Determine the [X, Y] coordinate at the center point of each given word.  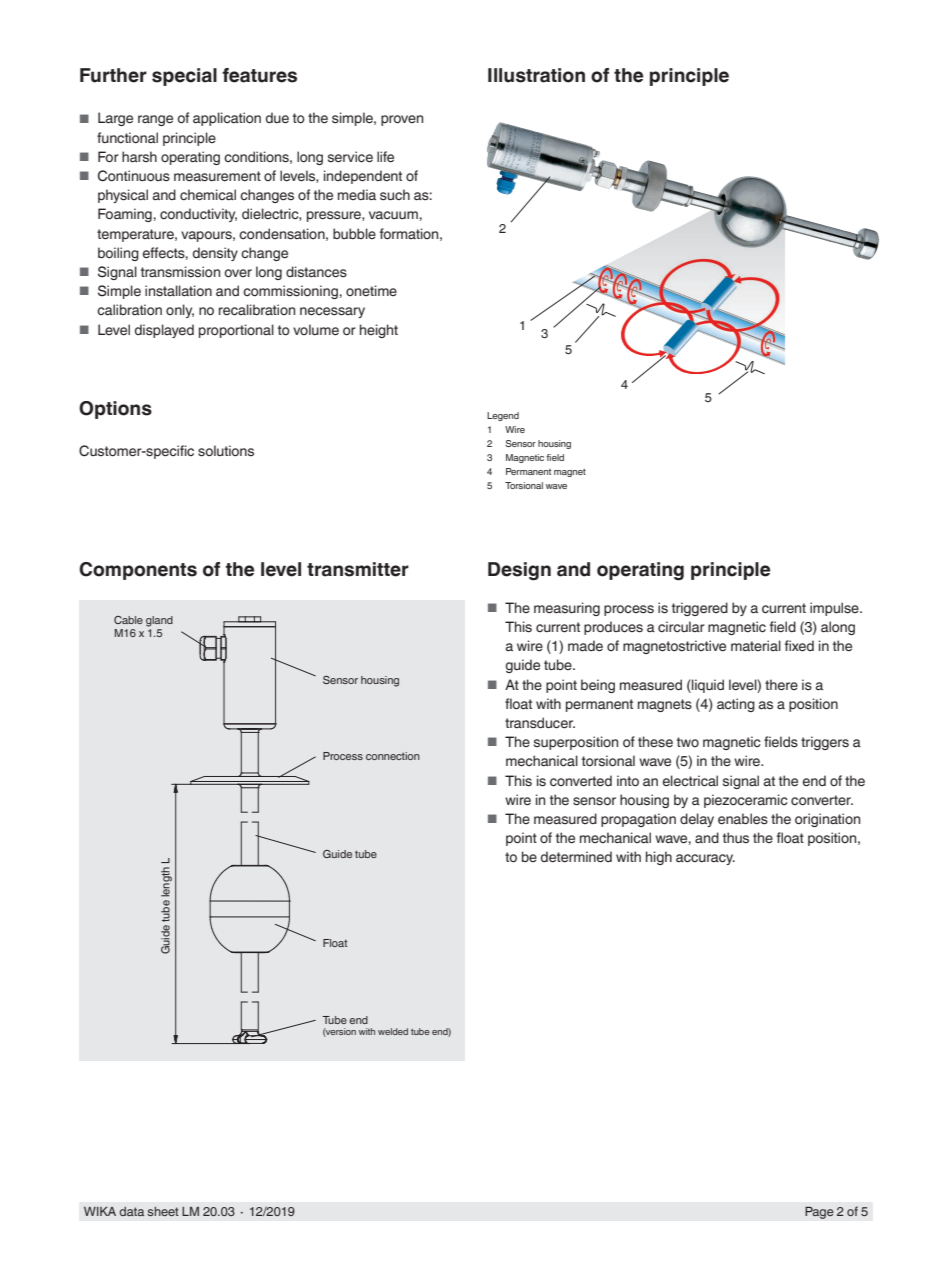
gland [159, 621]
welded [393, 1031]
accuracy [705, 859]
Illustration [536, 75]
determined [576, 857]
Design [519, 571]
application [227, 119]
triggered [700, 609]
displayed [164, 331]
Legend [503, 416]
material [756, 645]
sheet [163, 1211]
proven [402, 120]
